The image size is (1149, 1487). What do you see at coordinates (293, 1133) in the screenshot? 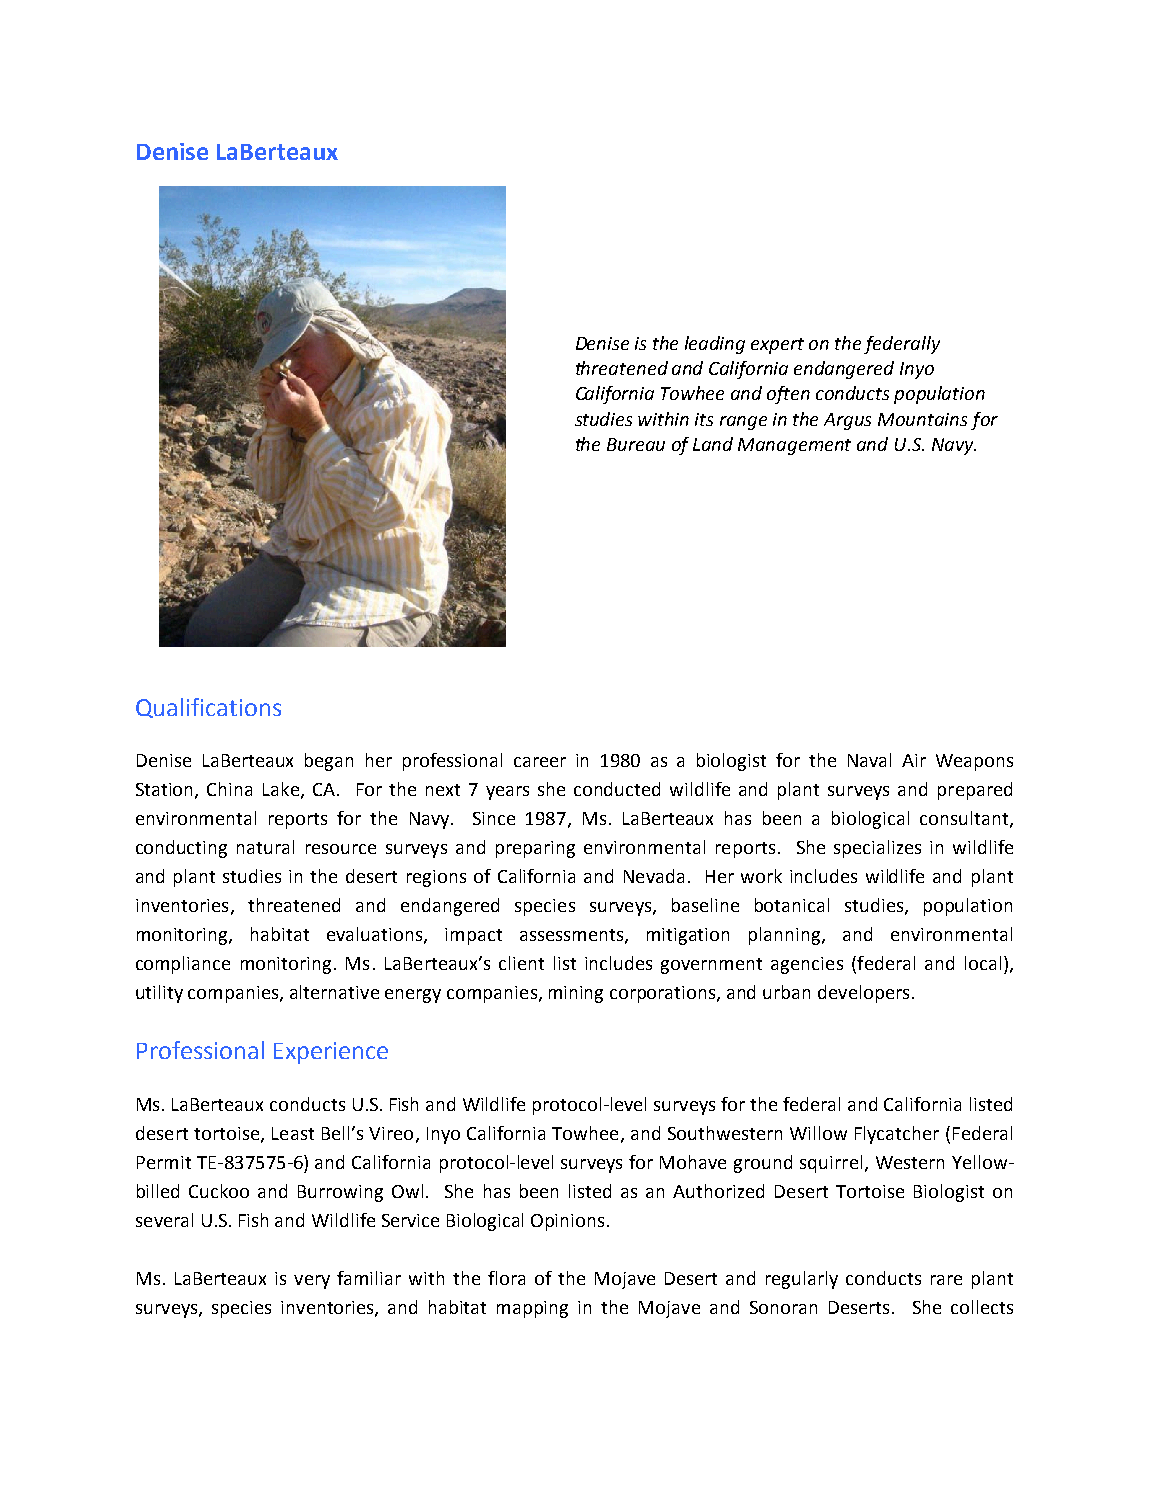
I see `Least` at bounding box center [293, 1133].
